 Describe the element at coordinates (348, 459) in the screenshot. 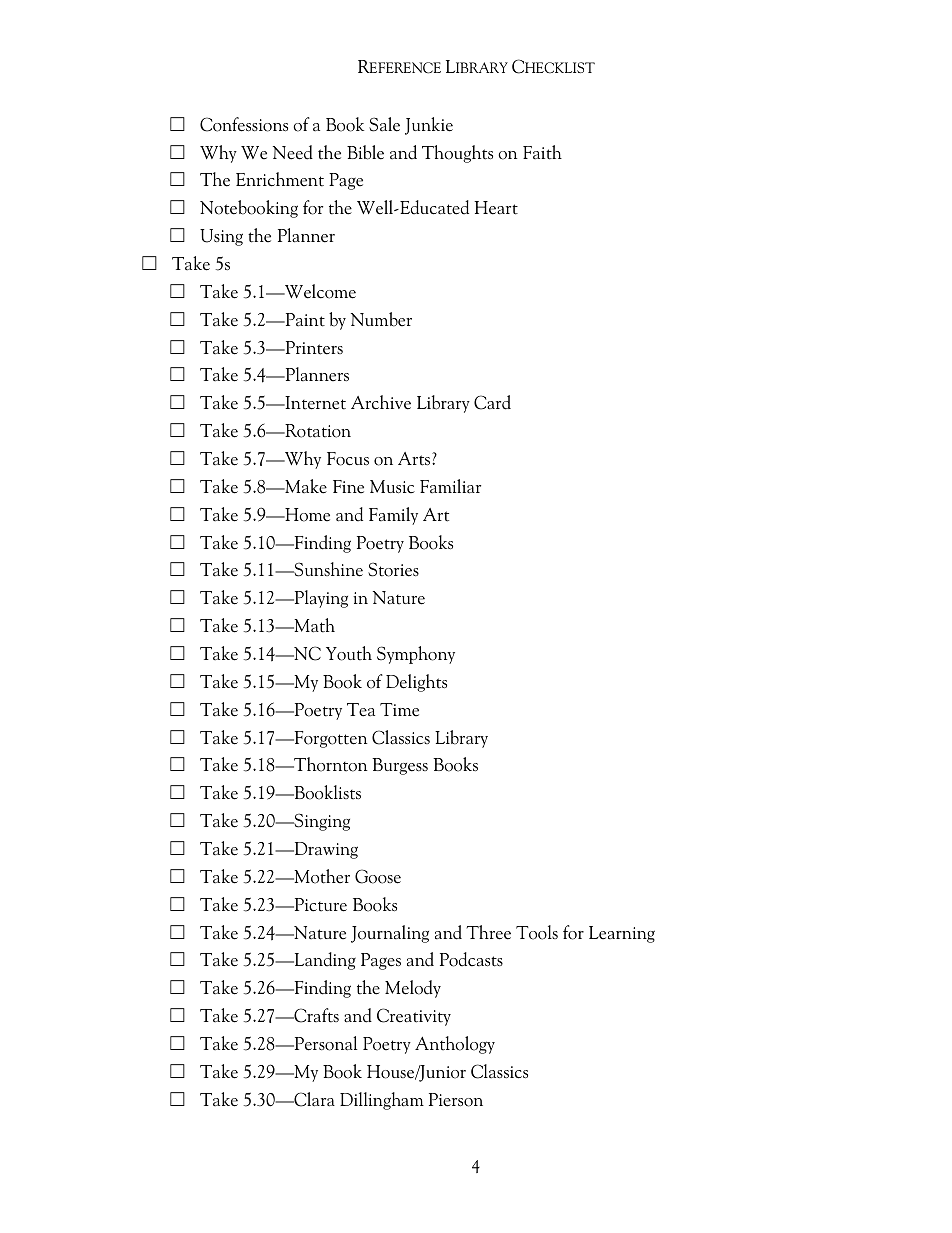

I see `Focus` at that location.
